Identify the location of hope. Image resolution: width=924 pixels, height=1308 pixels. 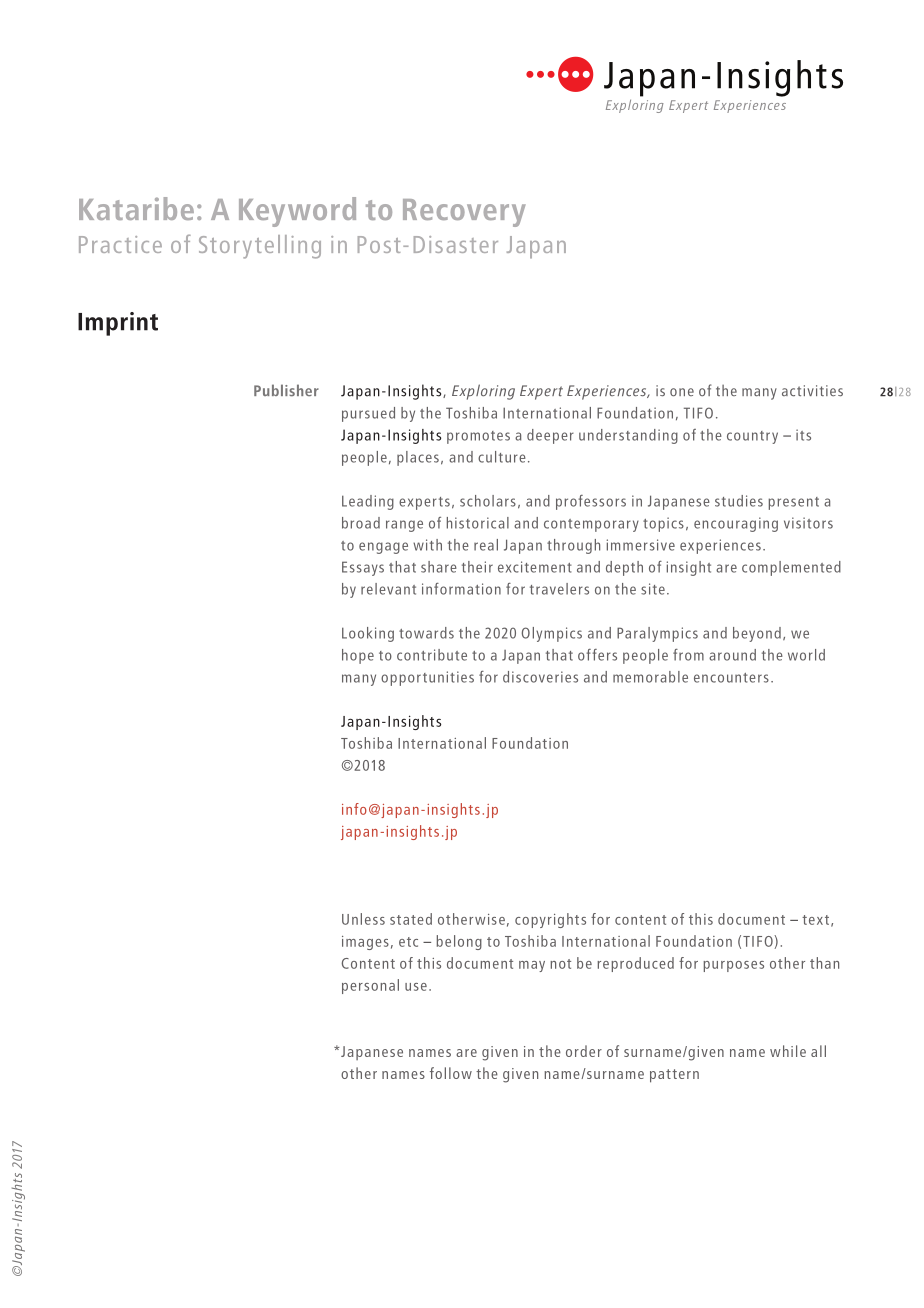
(358, 656).
